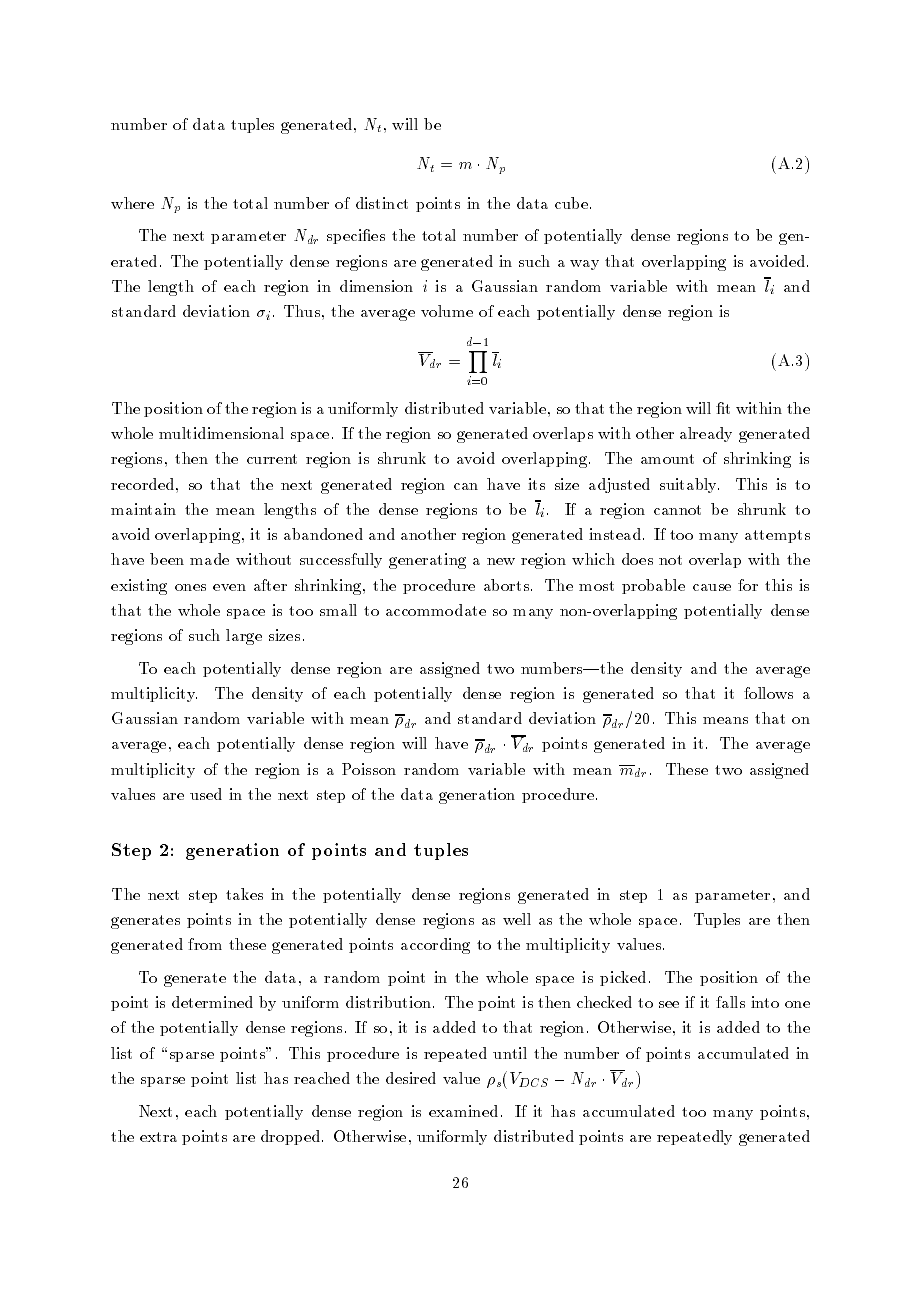 The width and height of the image is (924, 1308). What do you see at coordinates (706, 434) in the image?
I see `already` at bounding box center [706, 434].
